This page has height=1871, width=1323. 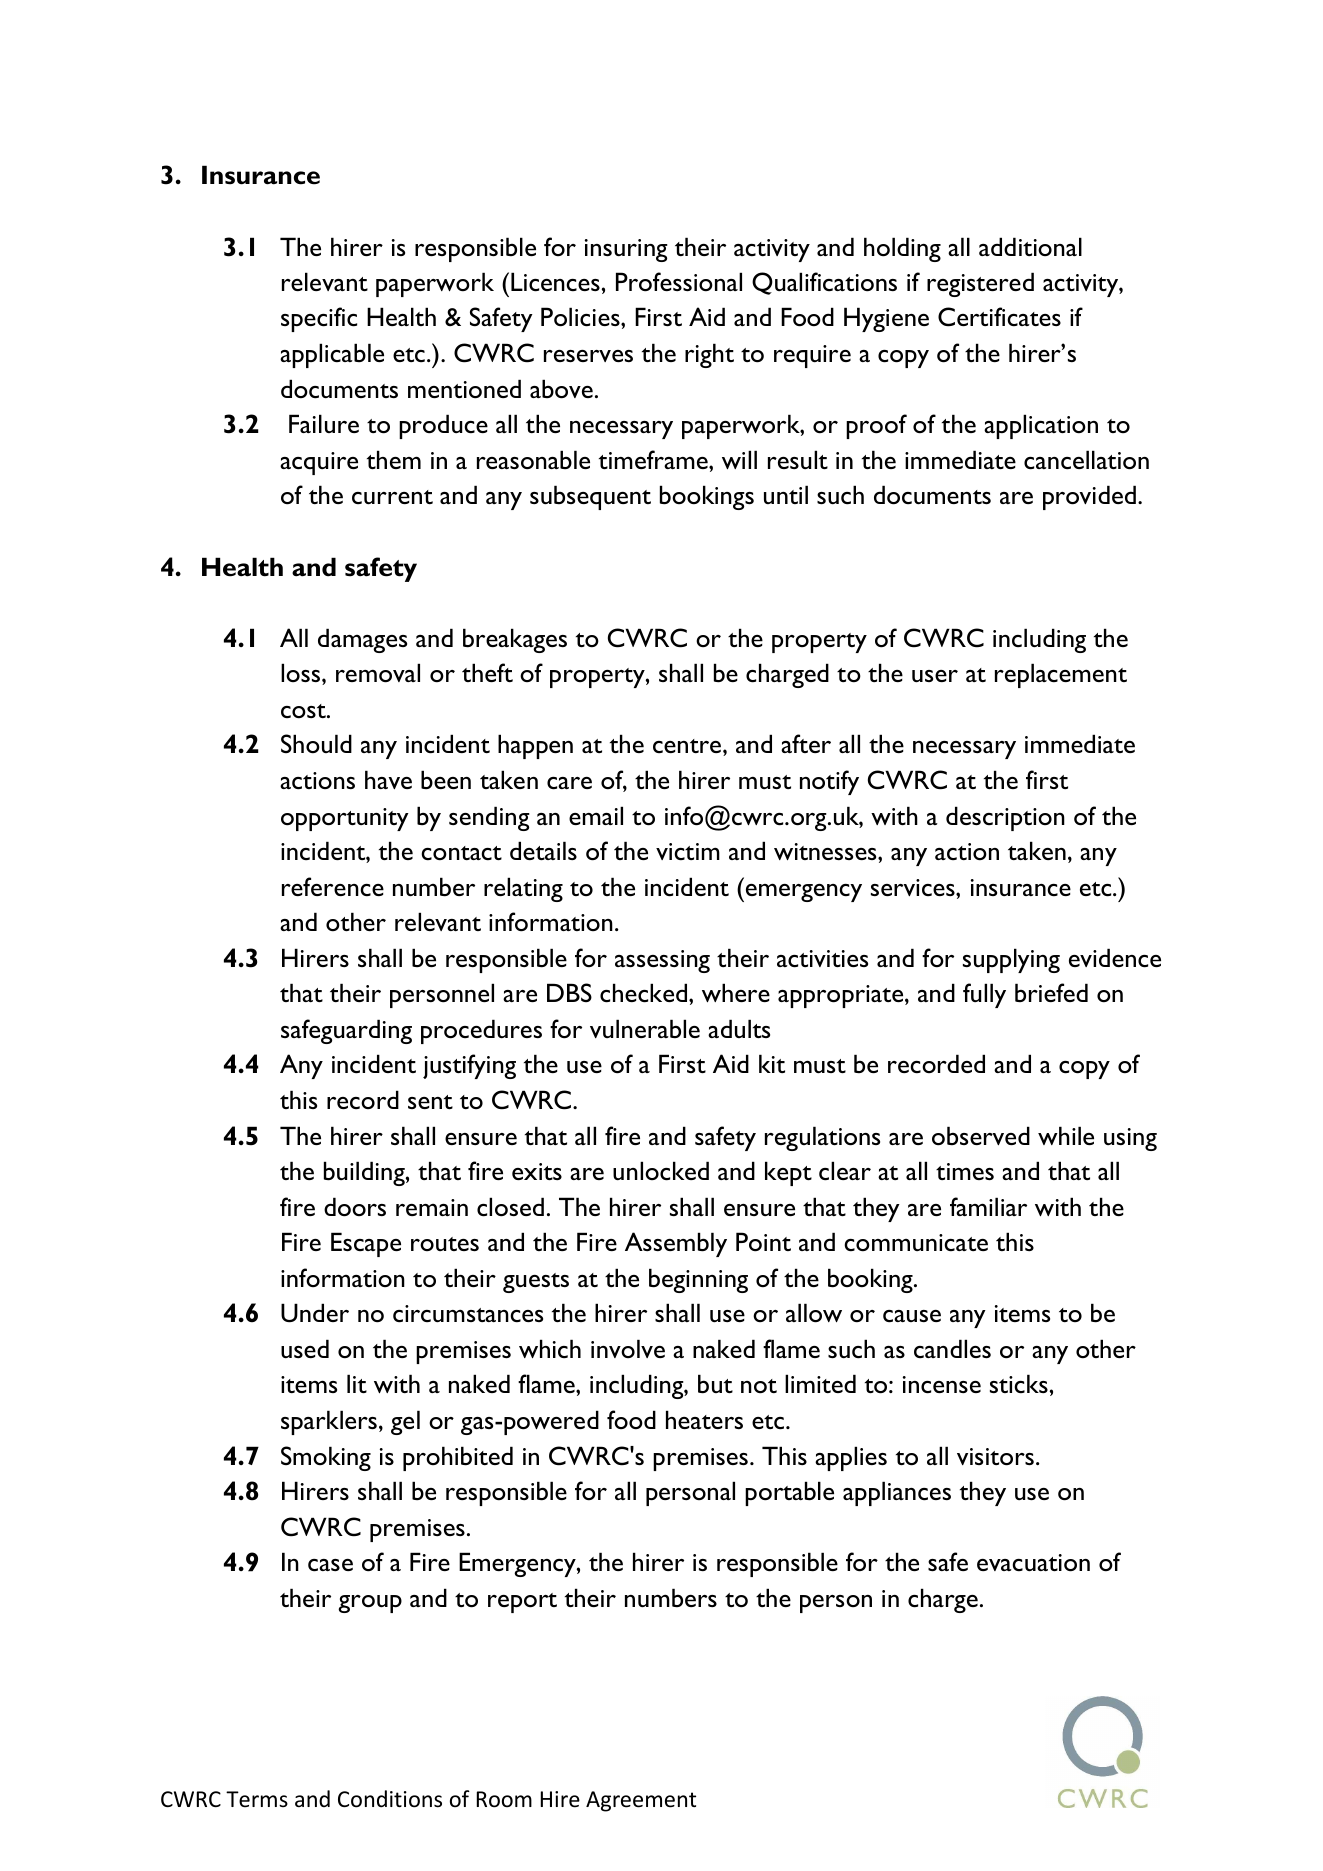 What do you see at coordinates (999, 317) in the page?
I see `Certificates` at bounding box center [999, 317].
